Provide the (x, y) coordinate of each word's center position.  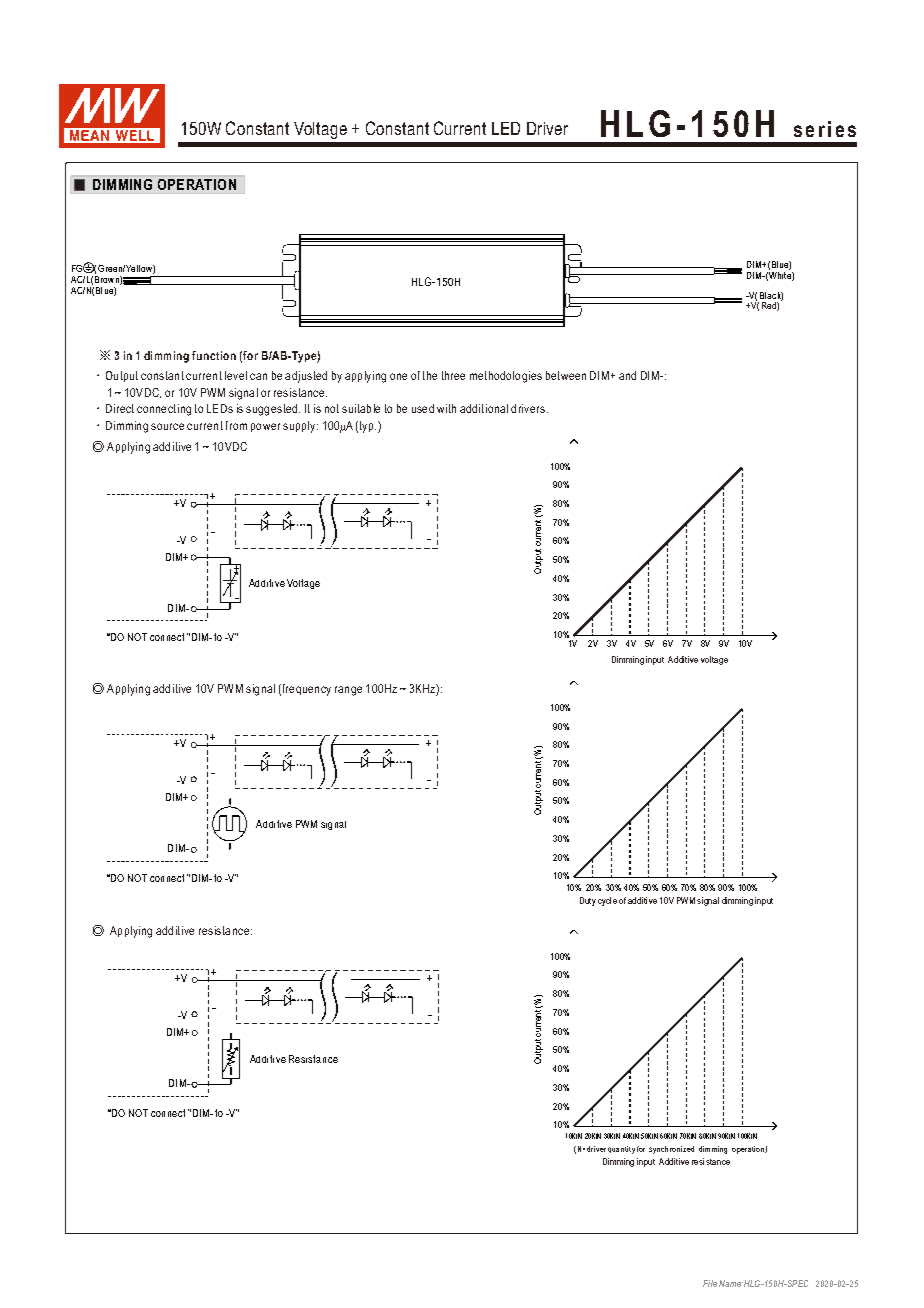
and (627, 375)
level (236, 375)
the (430, 375)
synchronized (671, 1150)
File (710, 1283)
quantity (621, 1150)
